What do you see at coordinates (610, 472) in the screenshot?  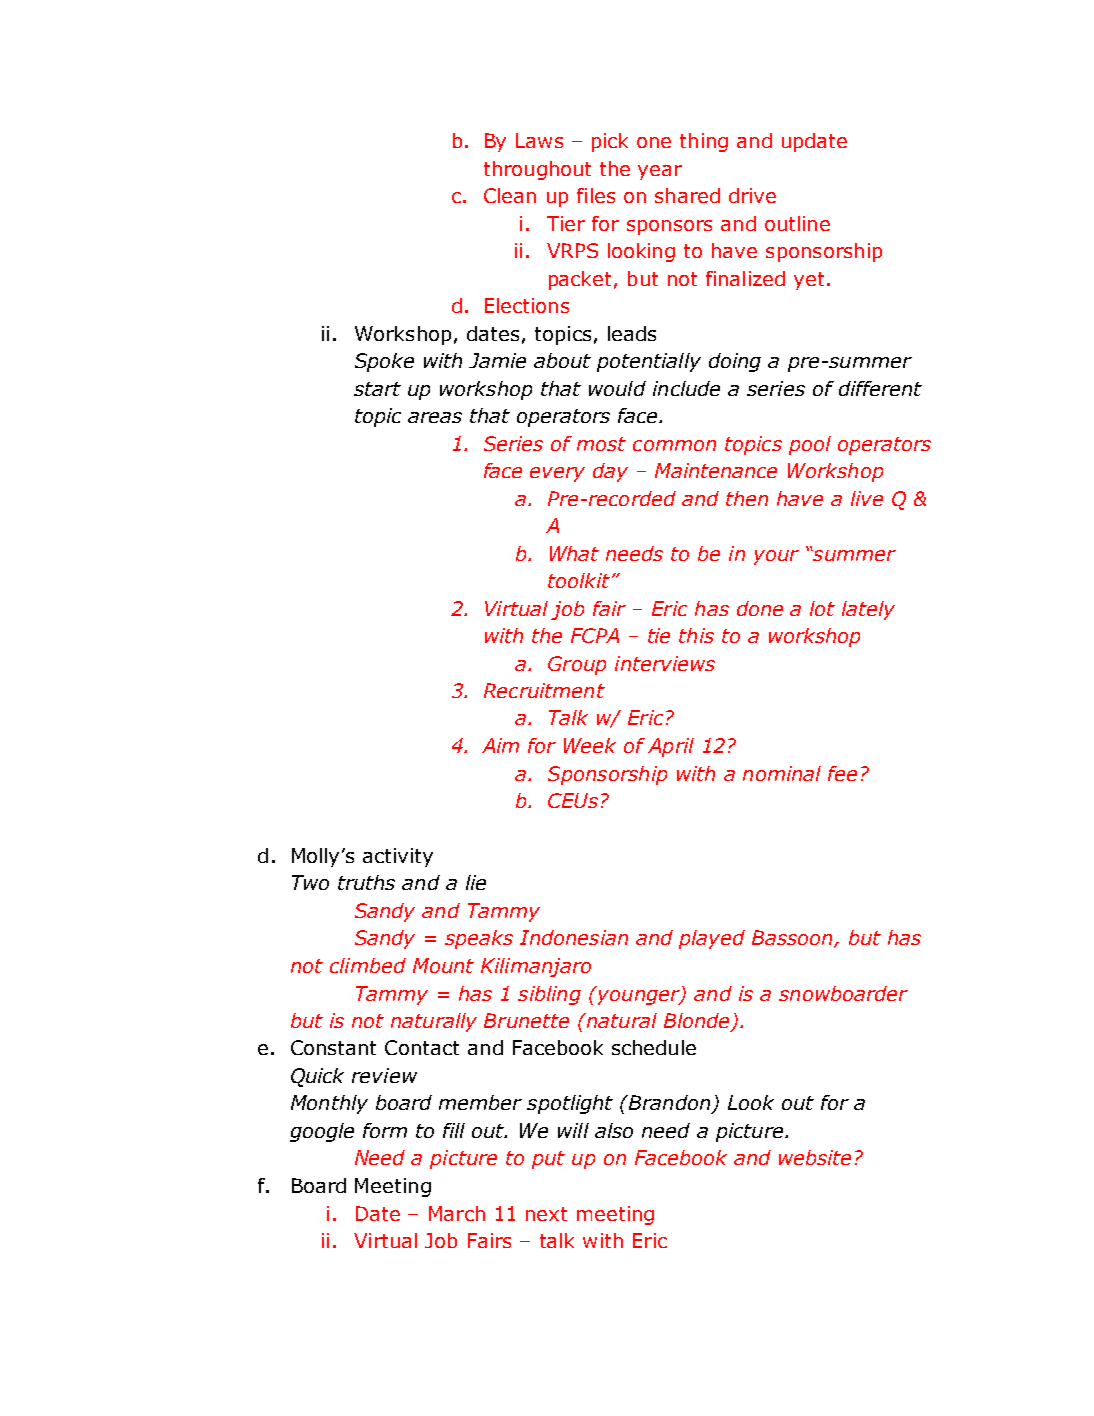 I see `day` at bounding box center [610, 472].
